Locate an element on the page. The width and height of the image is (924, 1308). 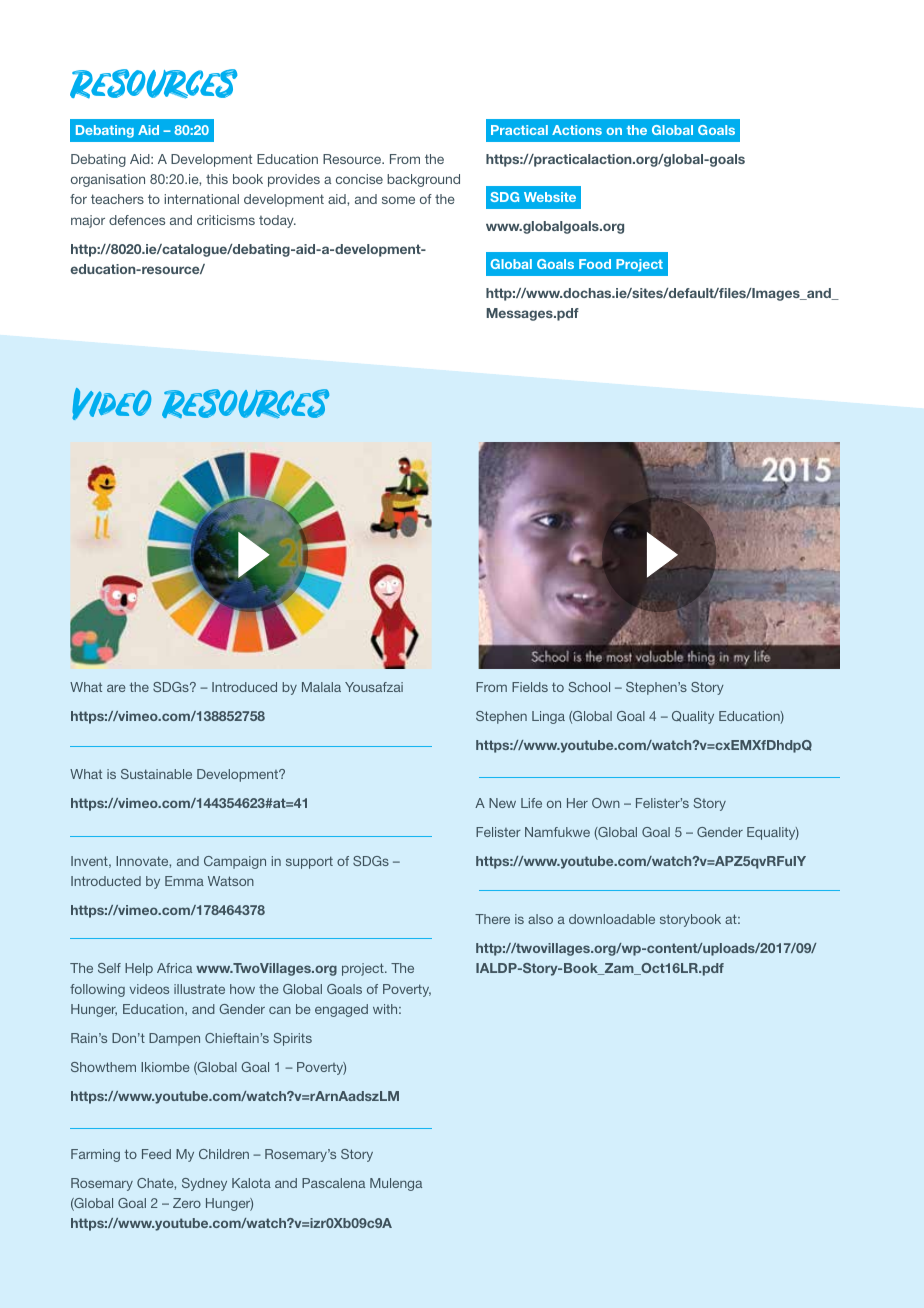
concise is located at coordinates (359, 179).
